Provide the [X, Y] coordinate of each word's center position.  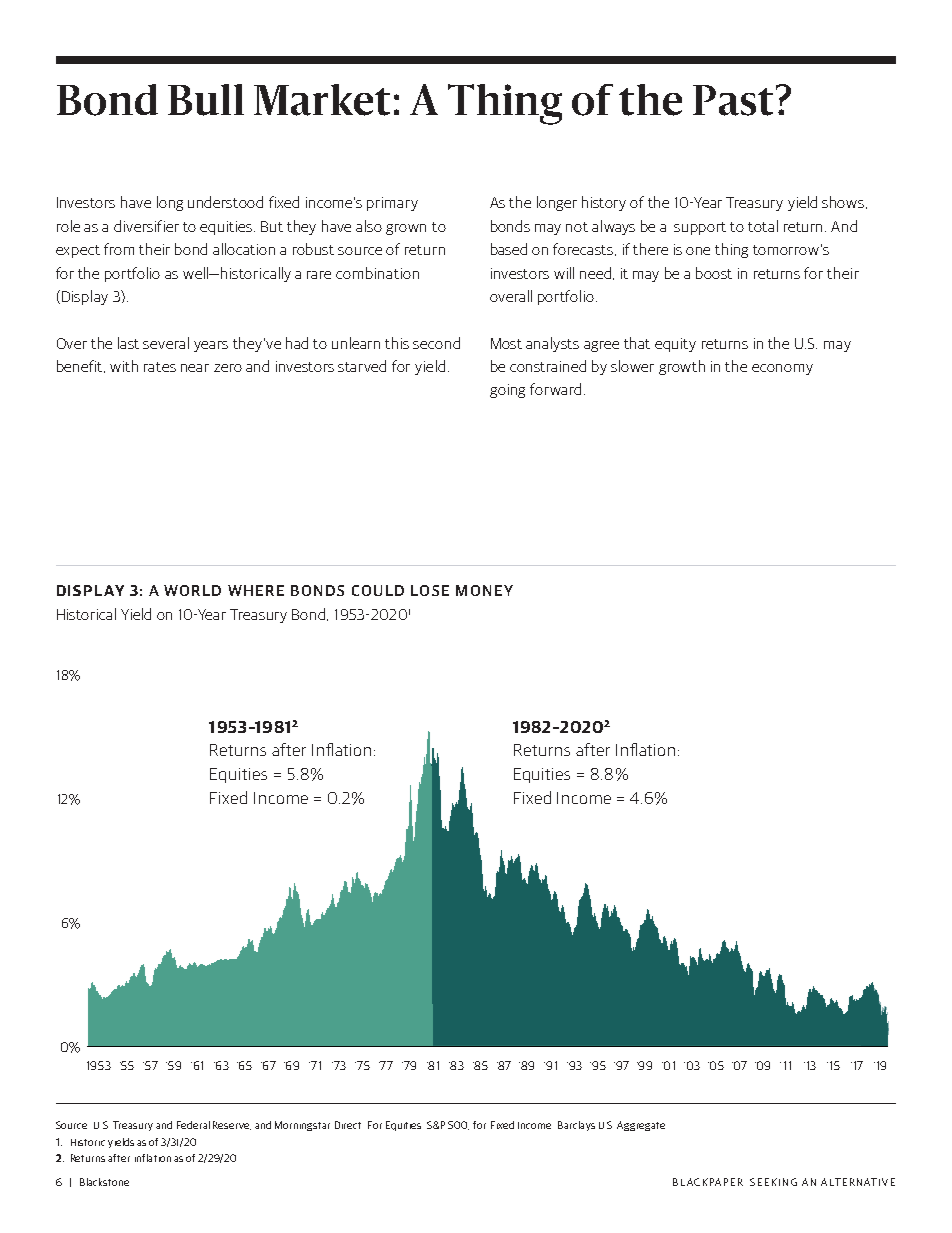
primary [392, 204]
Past [733, 100]
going [507, 391]
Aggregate [641, 1126]
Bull [206, 100]
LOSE [430, 590]
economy [782, 369]
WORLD [192, 590]
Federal [193, 1125]
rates [160, 367]
